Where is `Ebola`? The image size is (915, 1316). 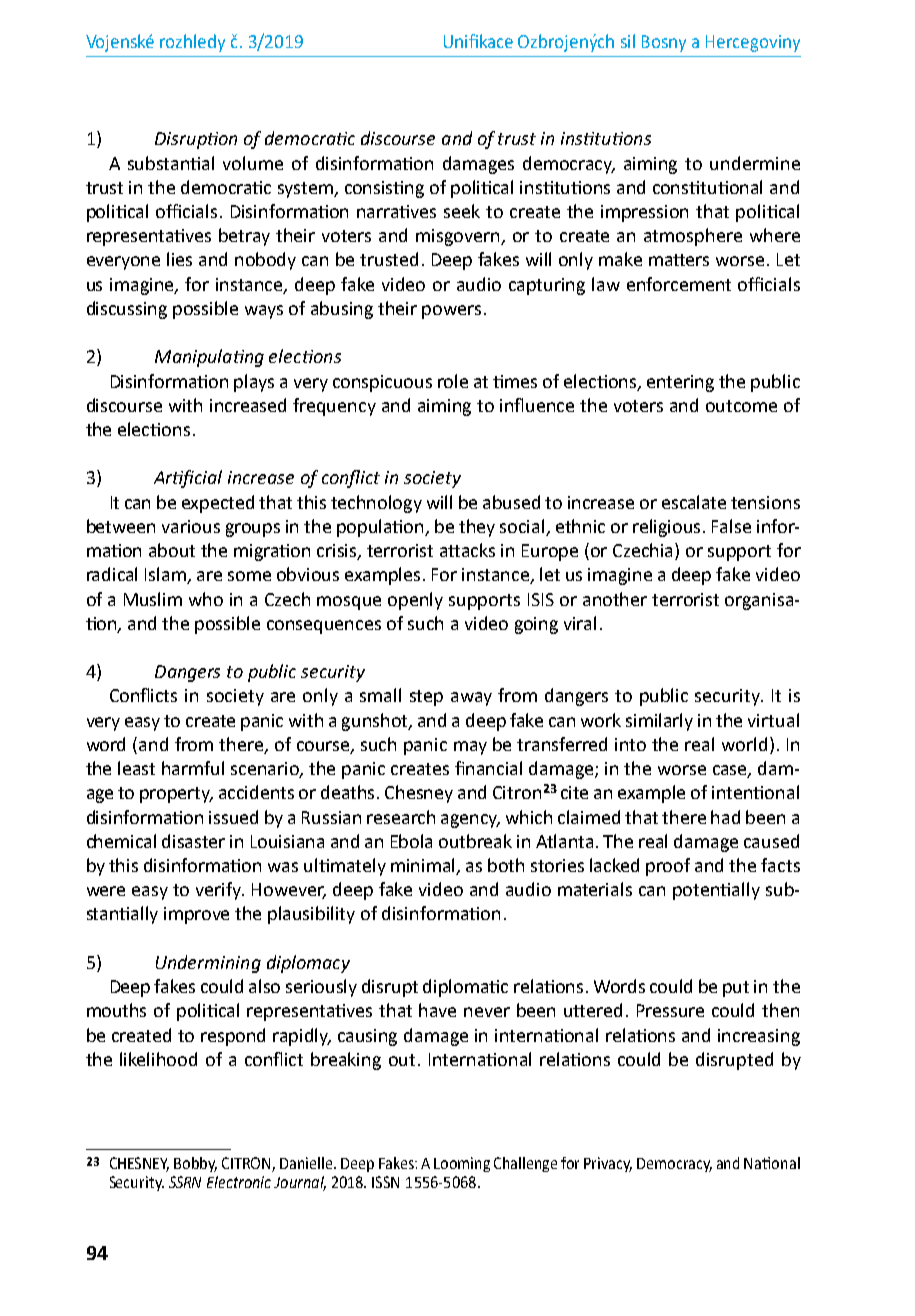 Ebola is located at coordinates (411, 841).
